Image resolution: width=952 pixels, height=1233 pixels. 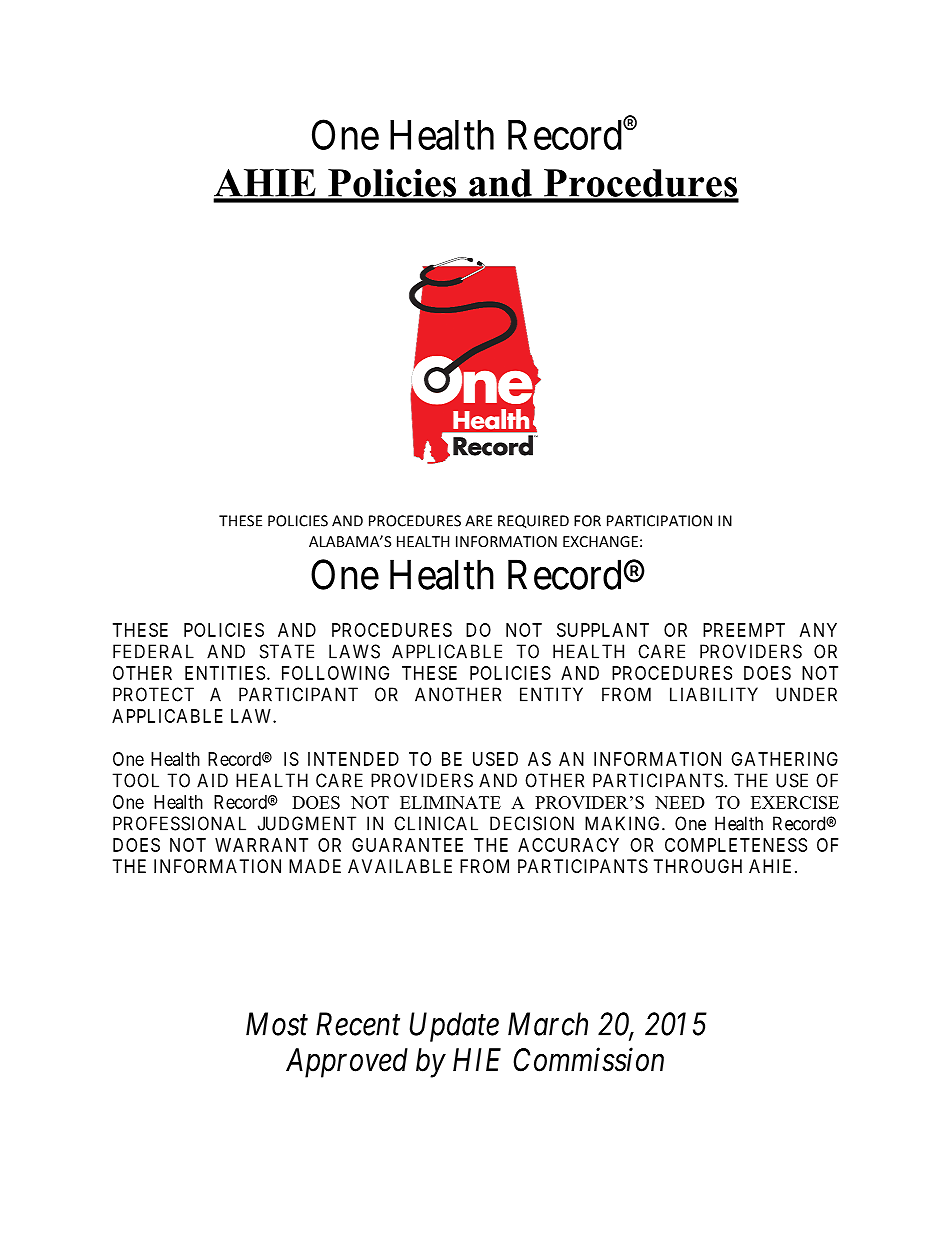 What do you see at coordinates (551, 694) in the screenshot?
I see `ENTITY` at bounding box center [551, 694].
